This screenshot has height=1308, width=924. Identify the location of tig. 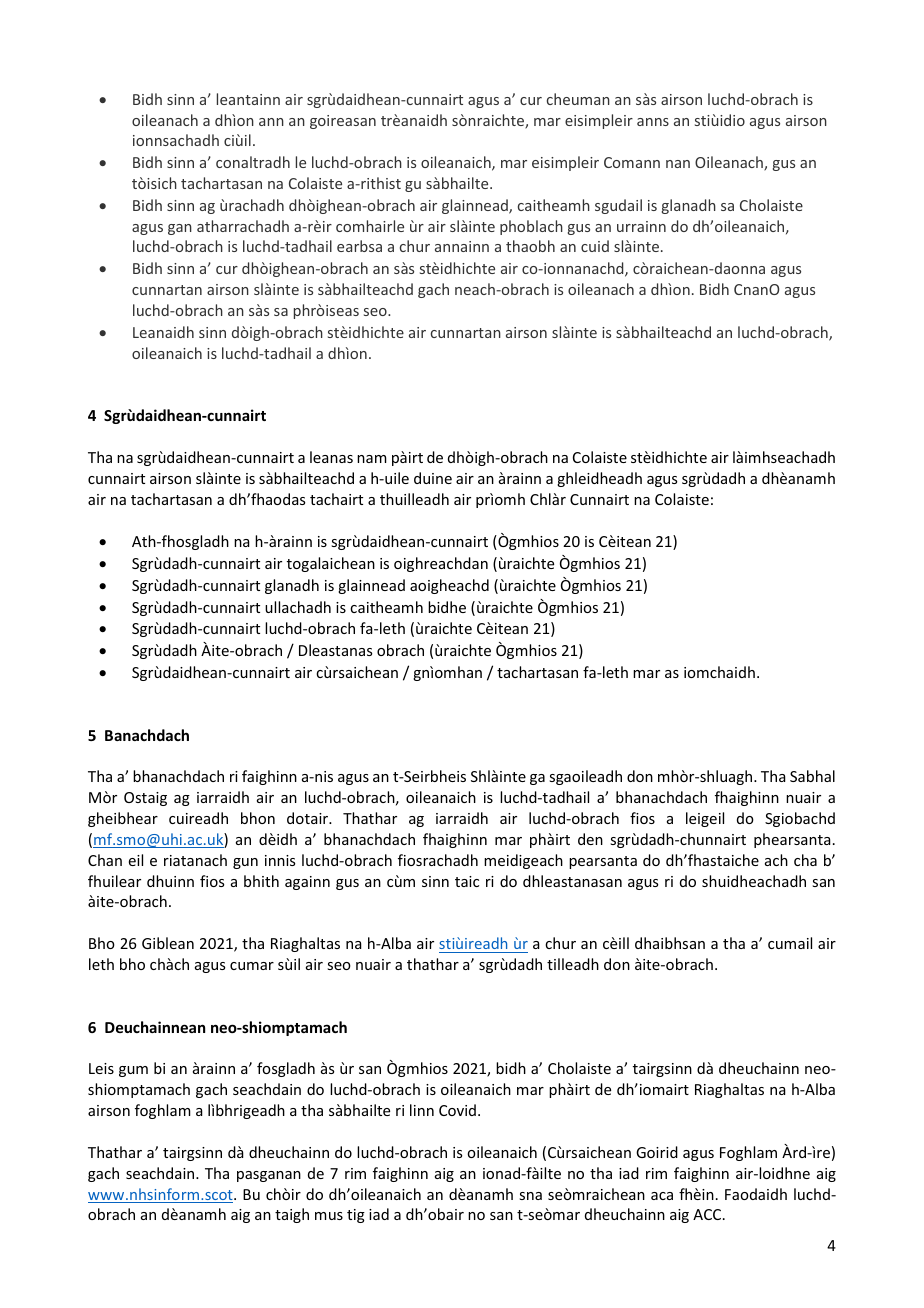
(356, 1216).
